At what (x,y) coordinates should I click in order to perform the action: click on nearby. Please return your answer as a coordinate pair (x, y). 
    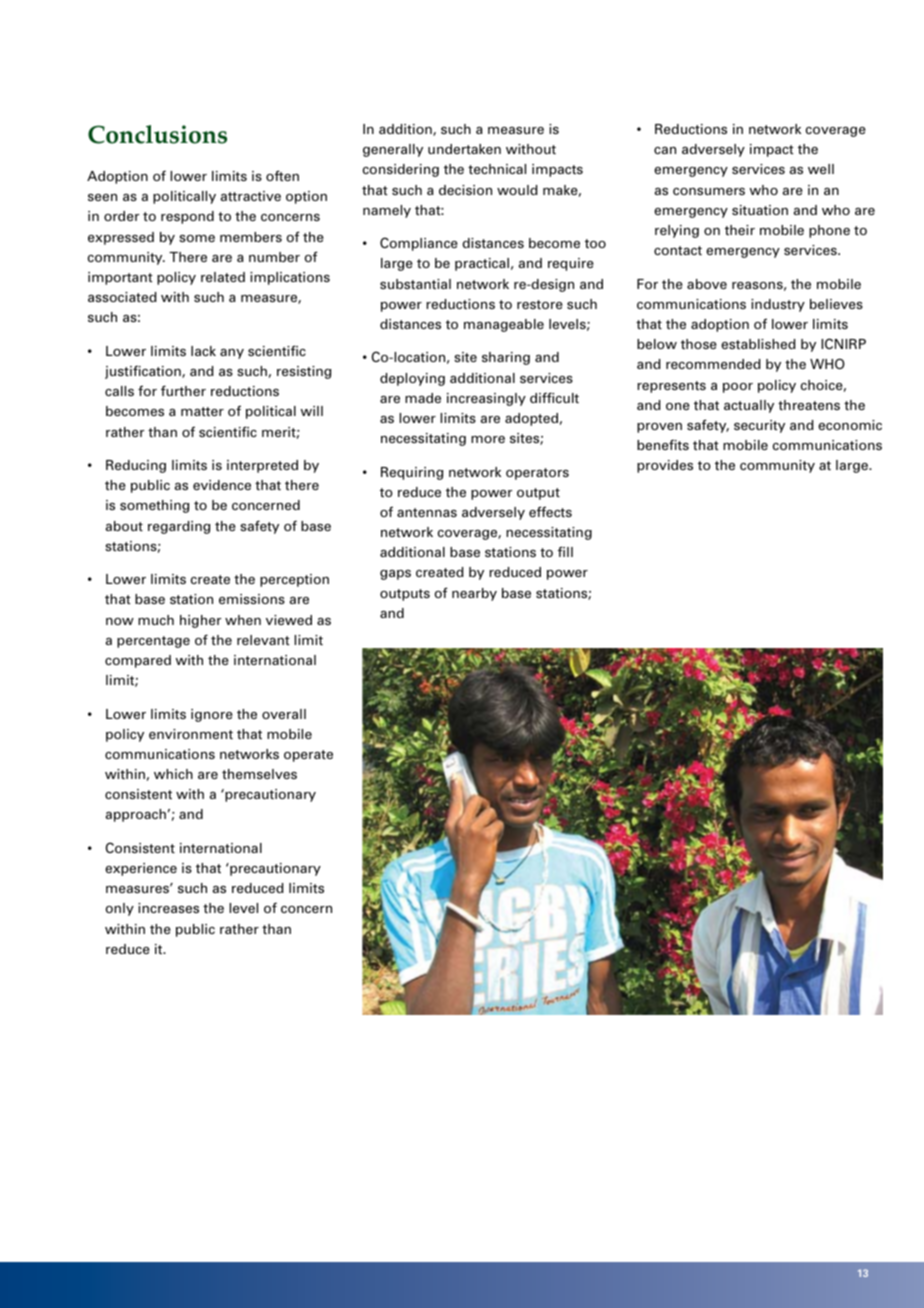
    Looking at the image, I should click on (474, 594).
